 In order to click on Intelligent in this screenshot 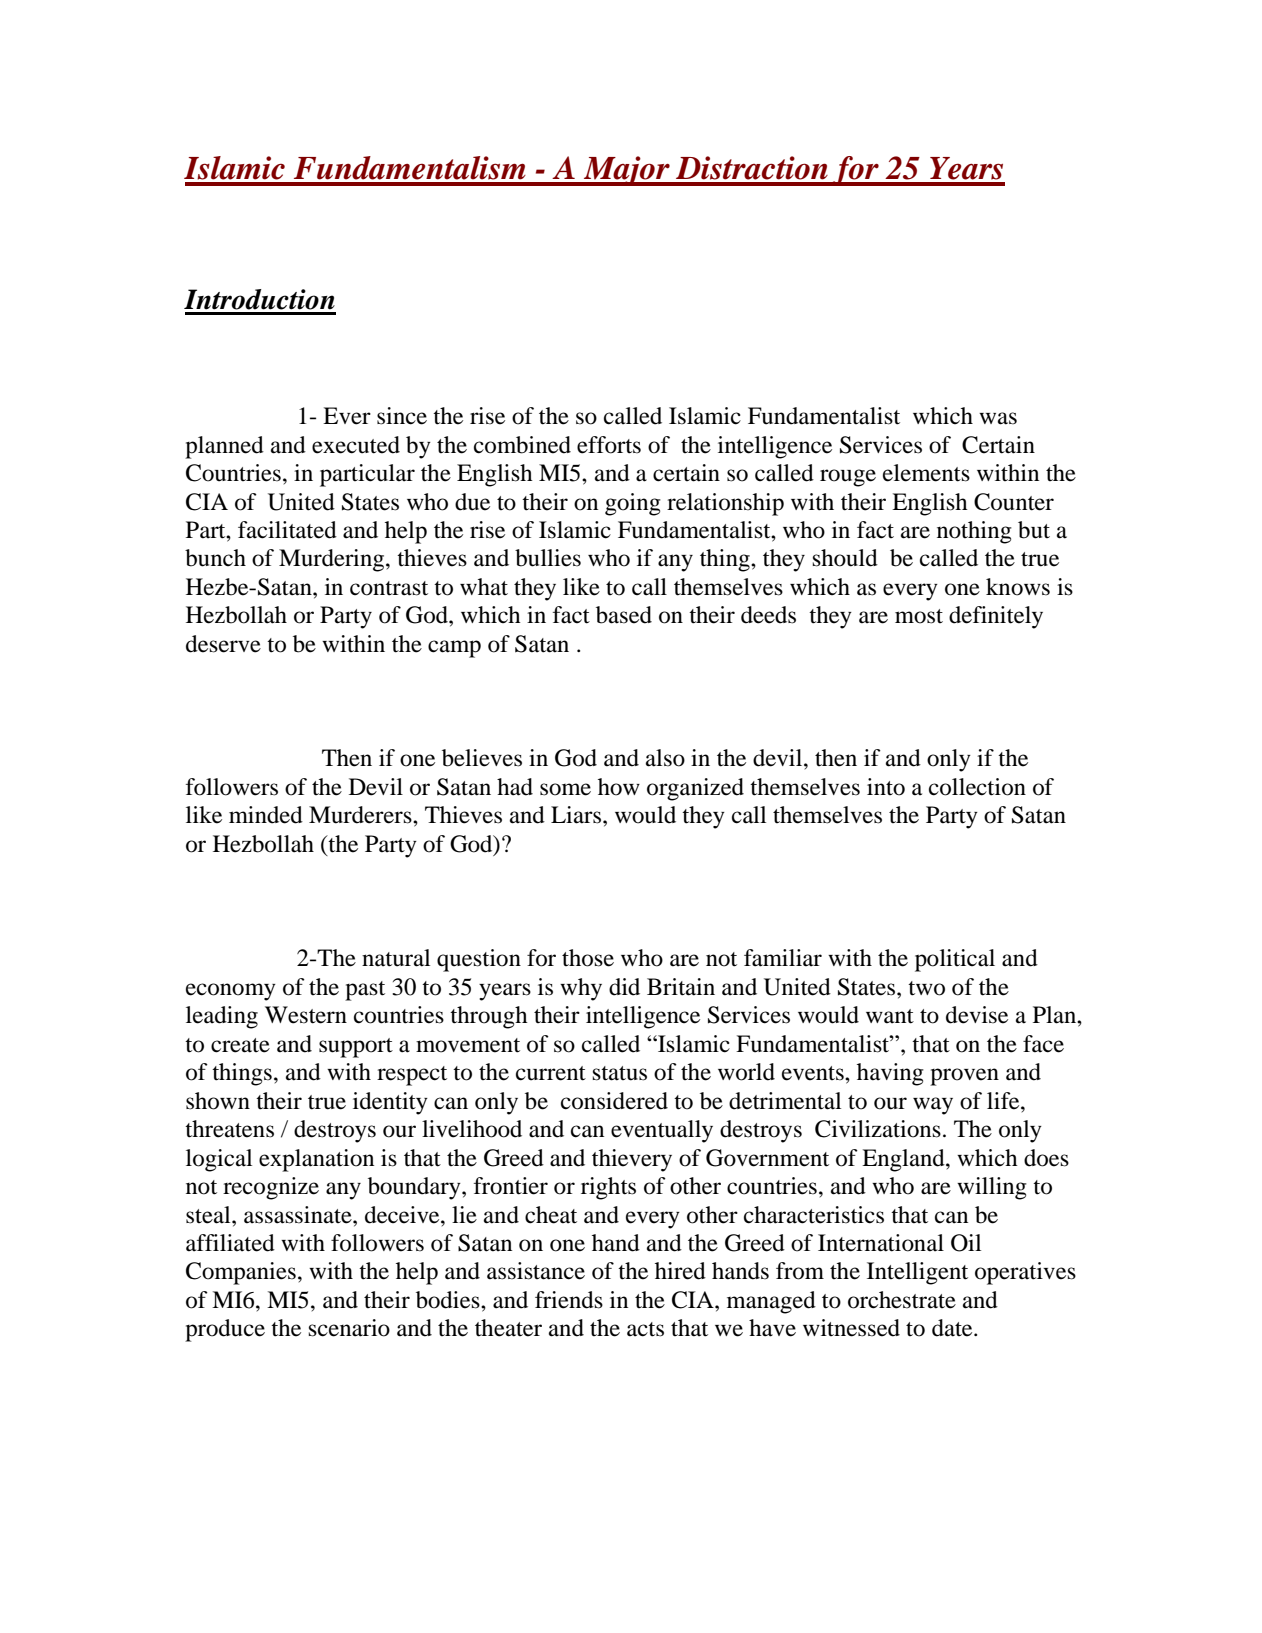, I will do `click(917, 1273)`.
